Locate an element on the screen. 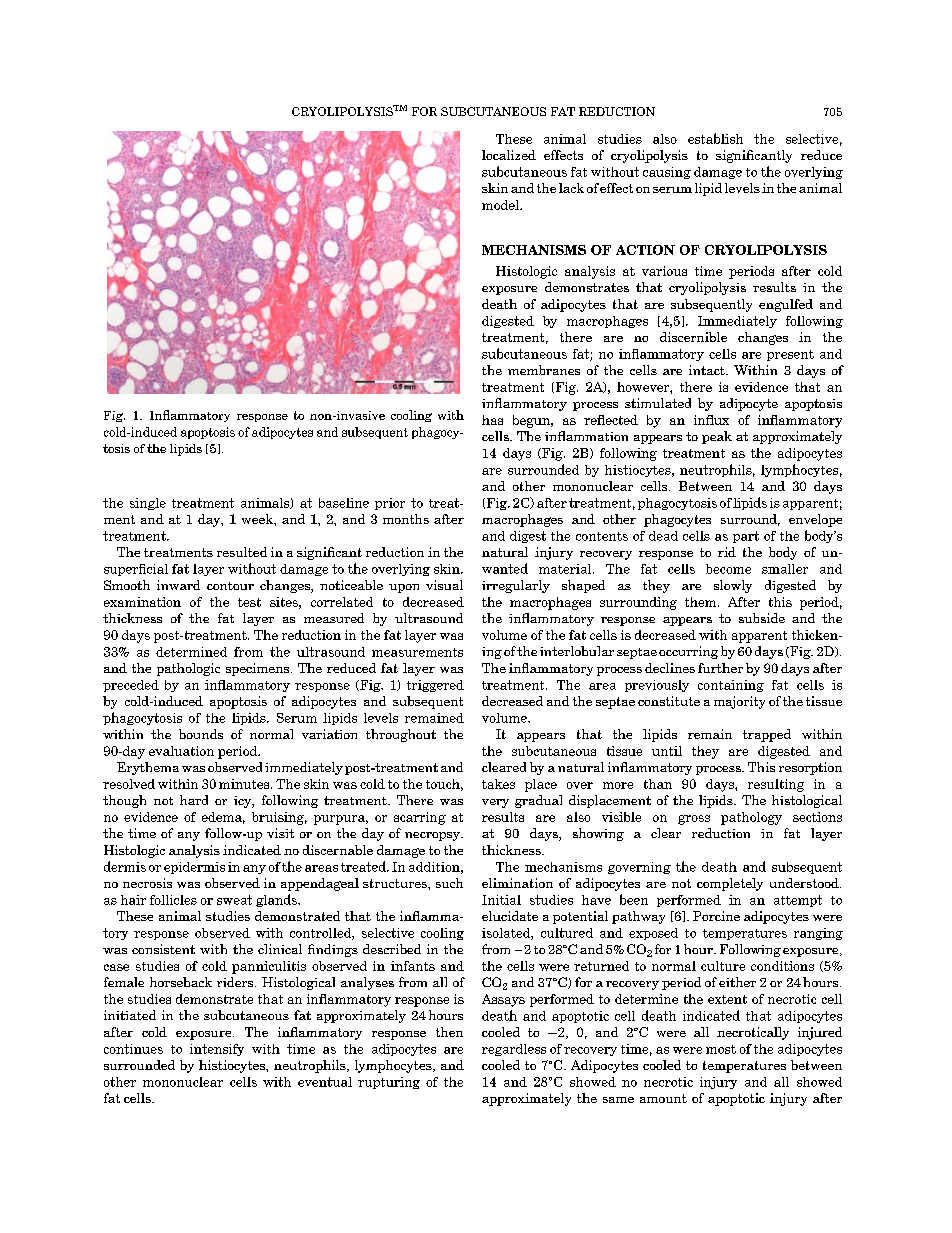 The height and width of the screenshot is (1233, 952). localized is located at coordinates (509, 155).
